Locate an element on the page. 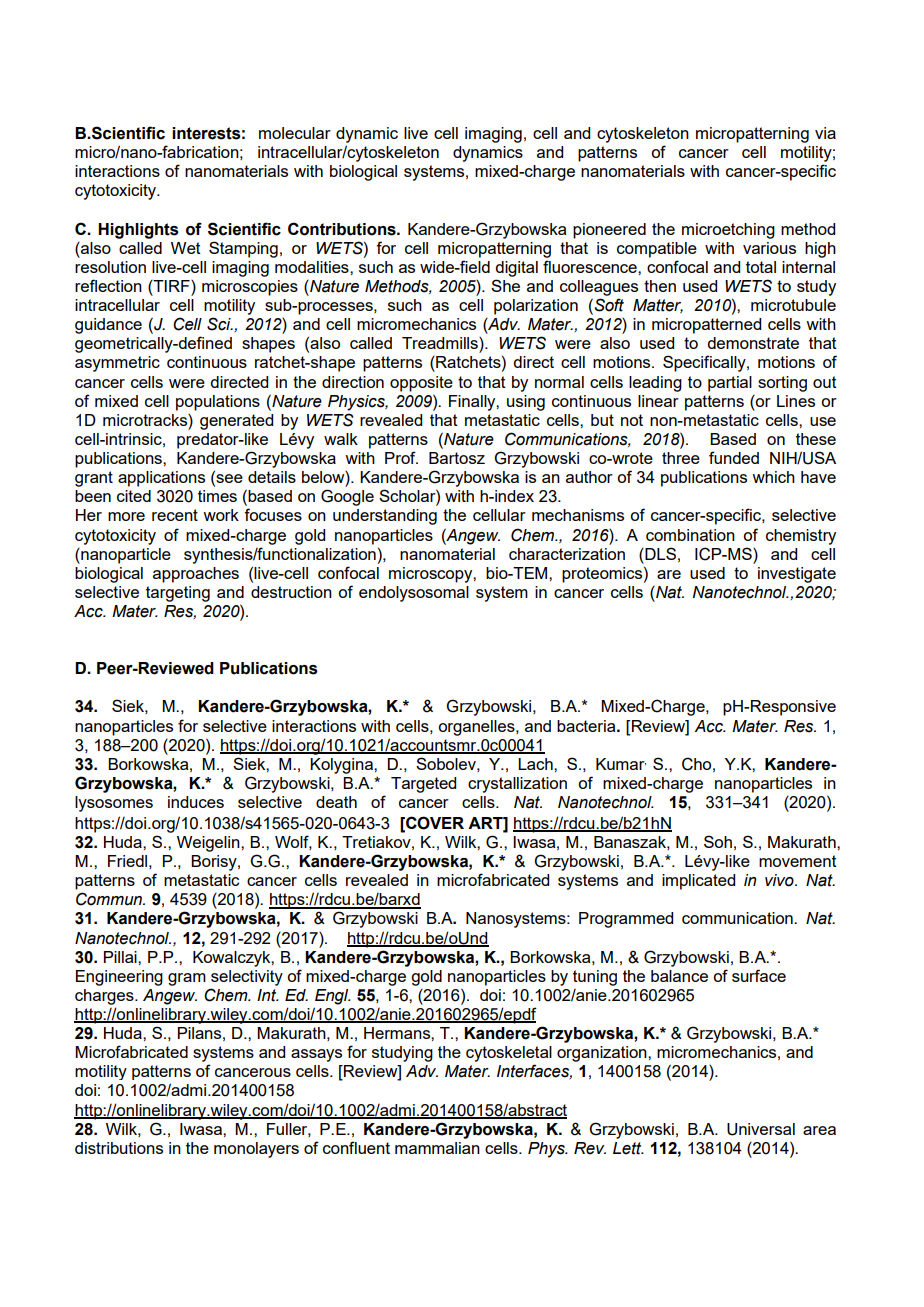  populations is located at coordinates (218, 403).
